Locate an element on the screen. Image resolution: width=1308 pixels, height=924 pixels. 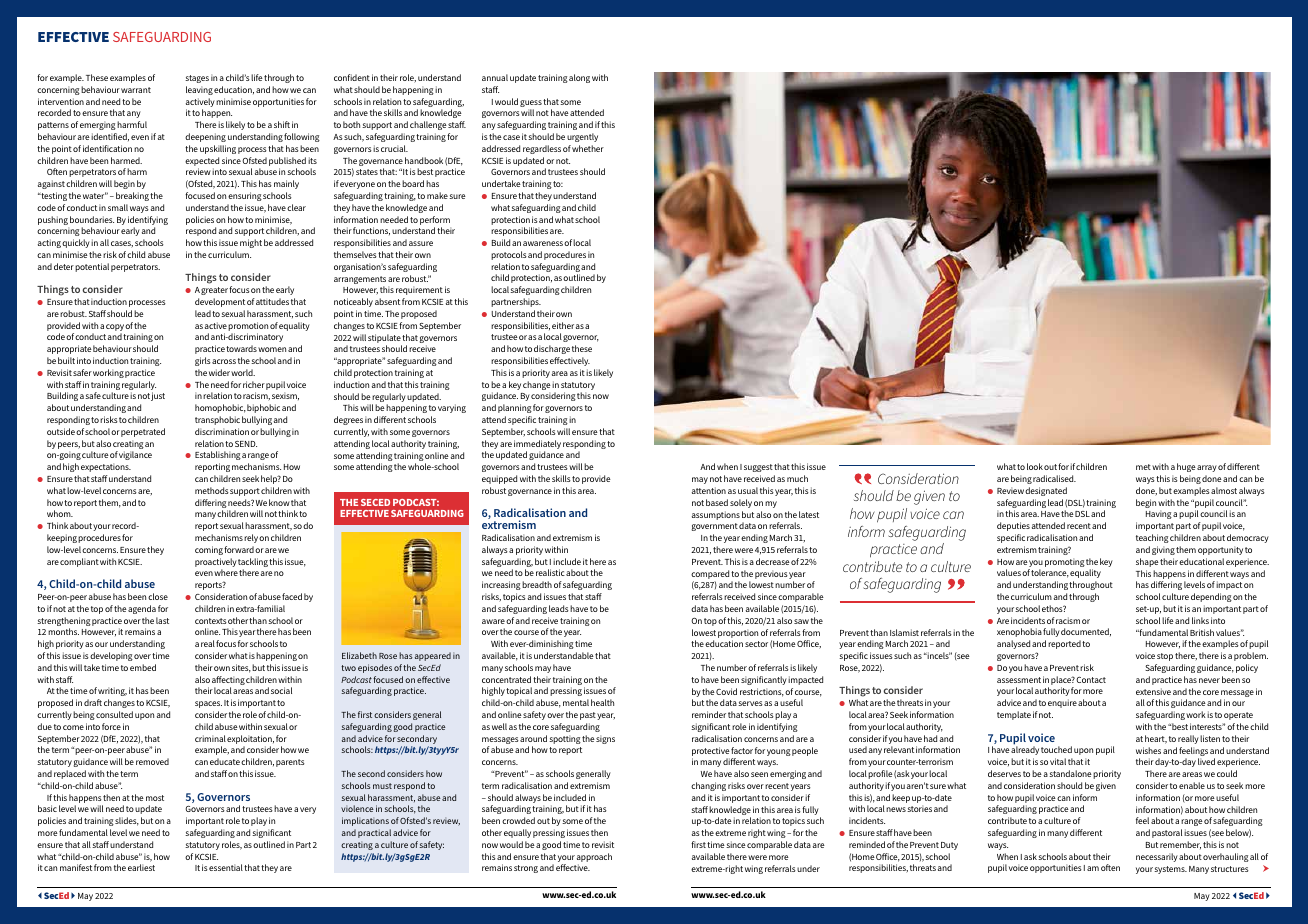
essential is located at coordinates (226, 867).
